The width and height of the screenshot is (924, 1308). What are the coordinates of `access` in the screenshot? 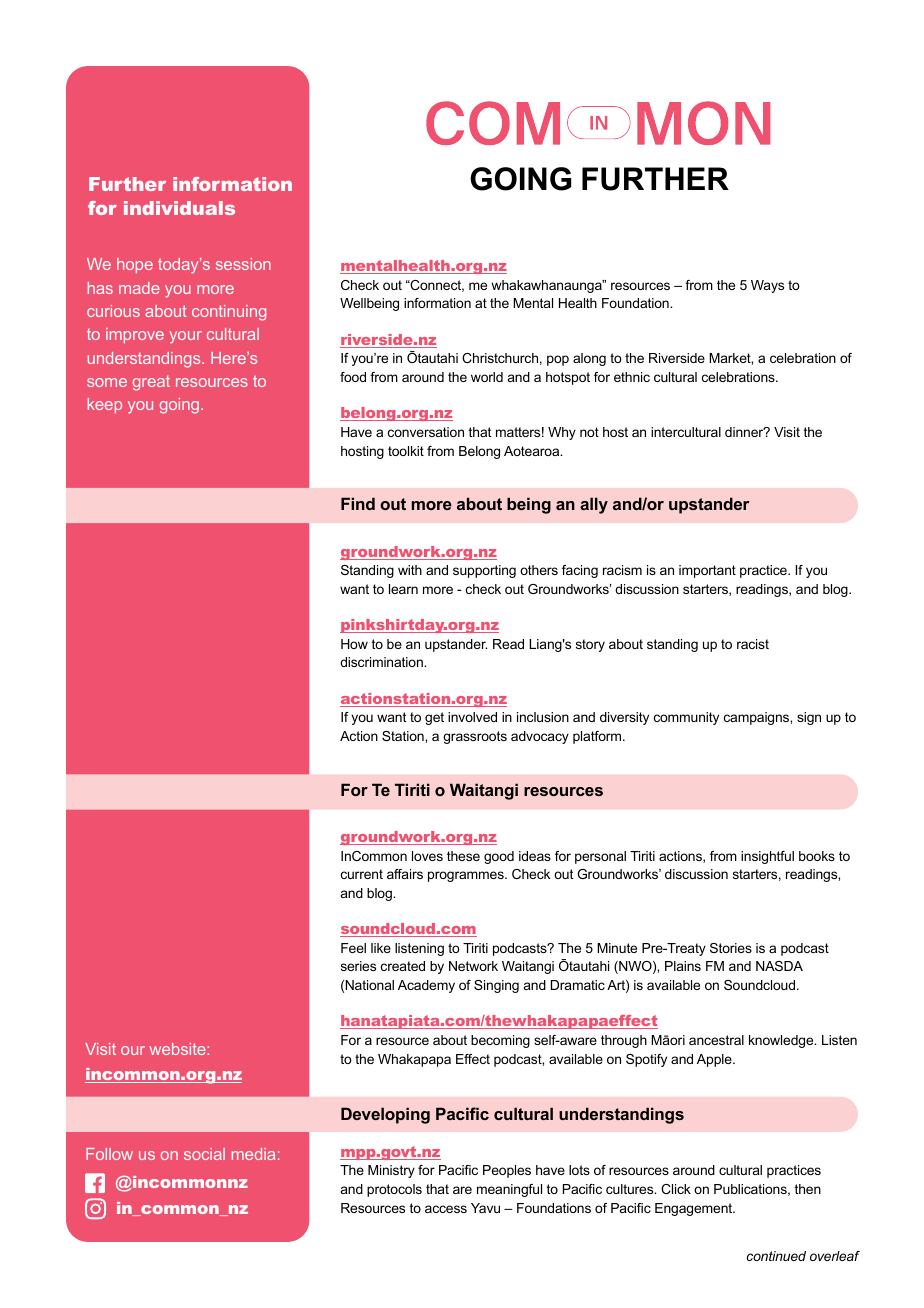 It's located at (446, 1209).
